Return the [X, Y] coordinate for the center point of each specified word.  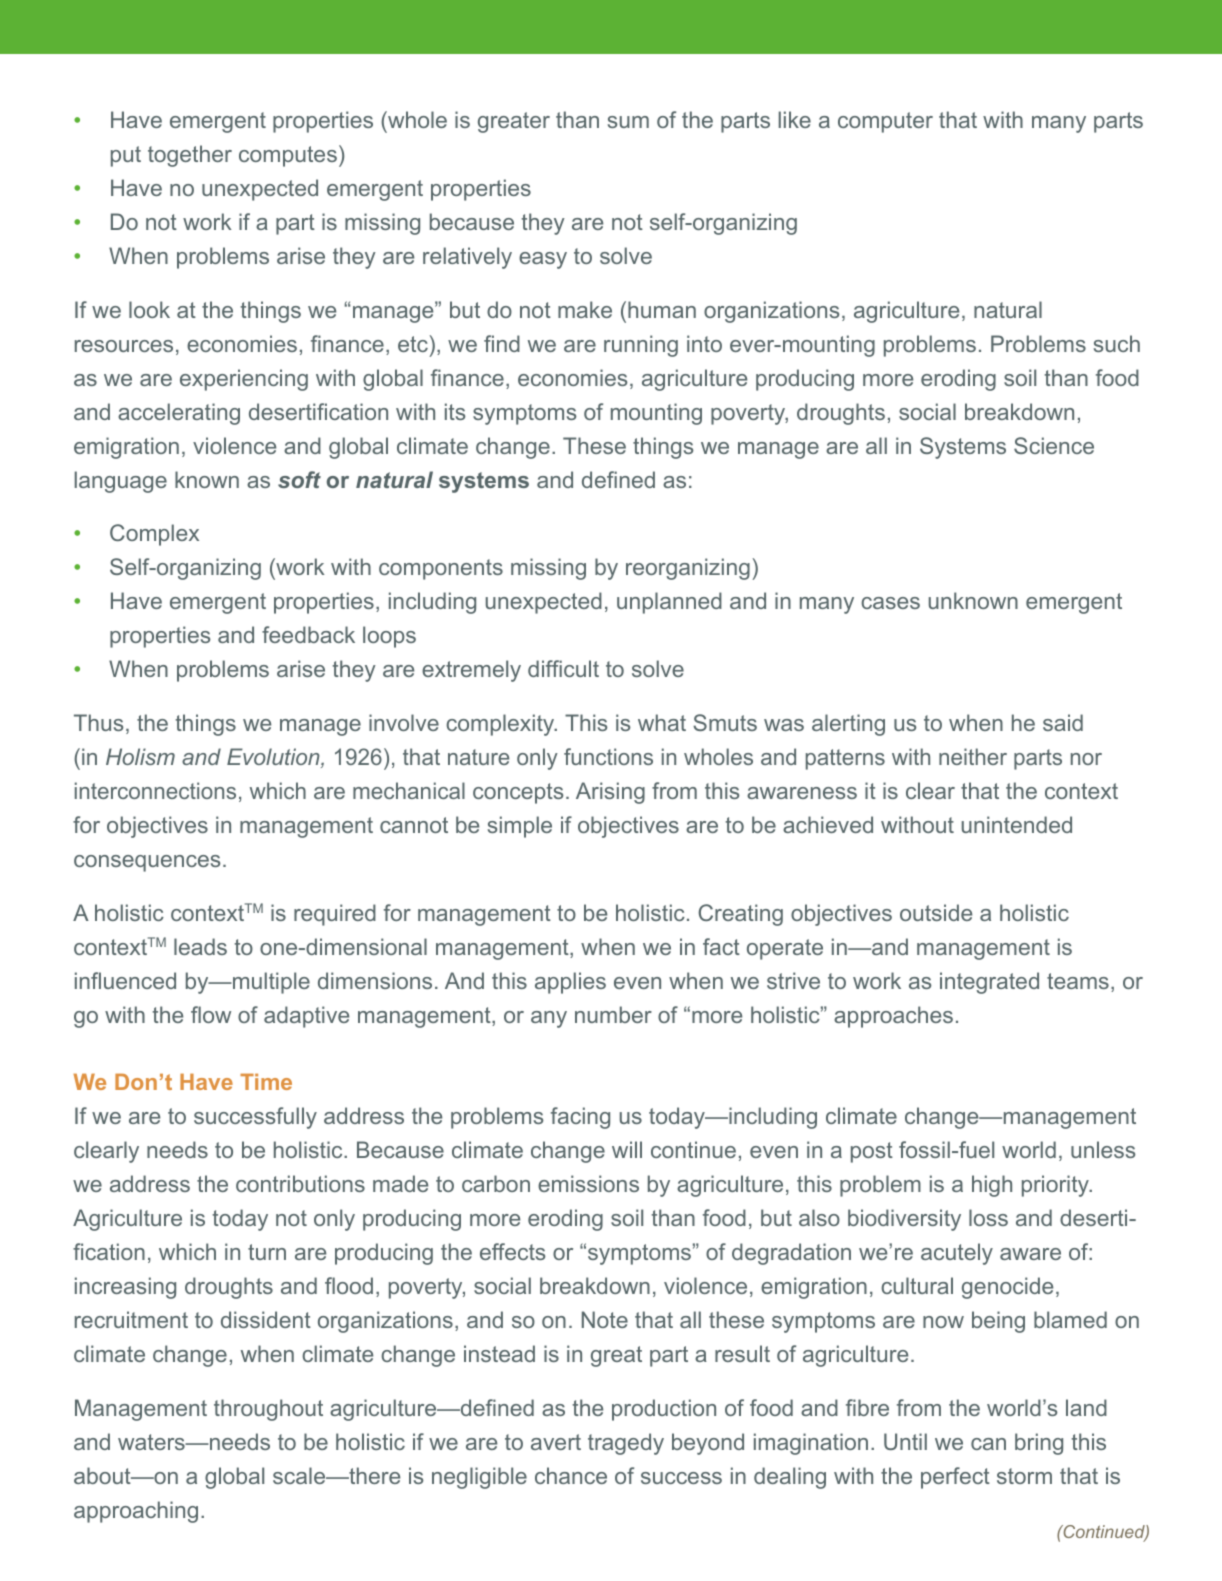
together [190, 156]
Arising [610, 793]
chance [571, 1475]
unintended [1017, 824]
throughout [268, 1410]
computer [885, 122]
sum [628, 122]
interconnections [155, 790]
